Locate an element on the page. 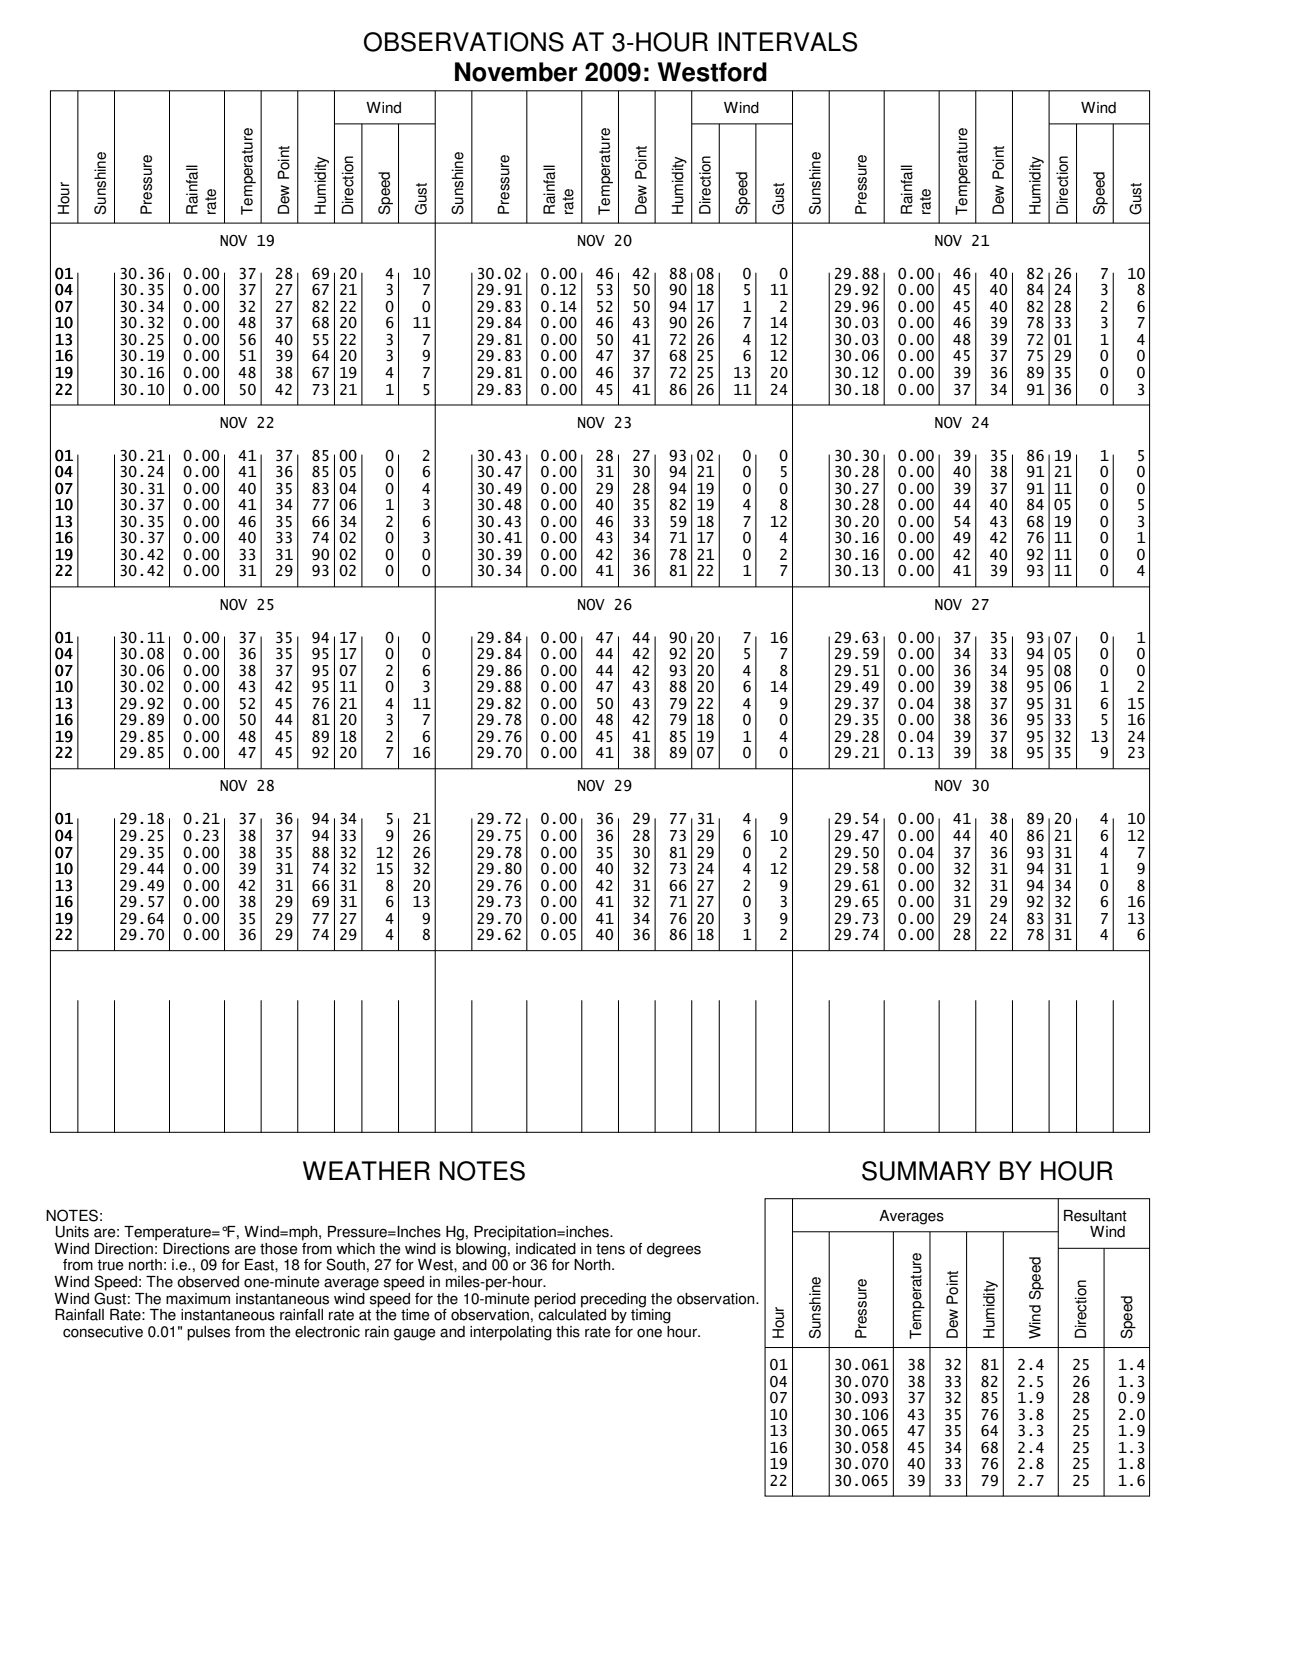  WEATHER is located at coordinates (366, 1170).
